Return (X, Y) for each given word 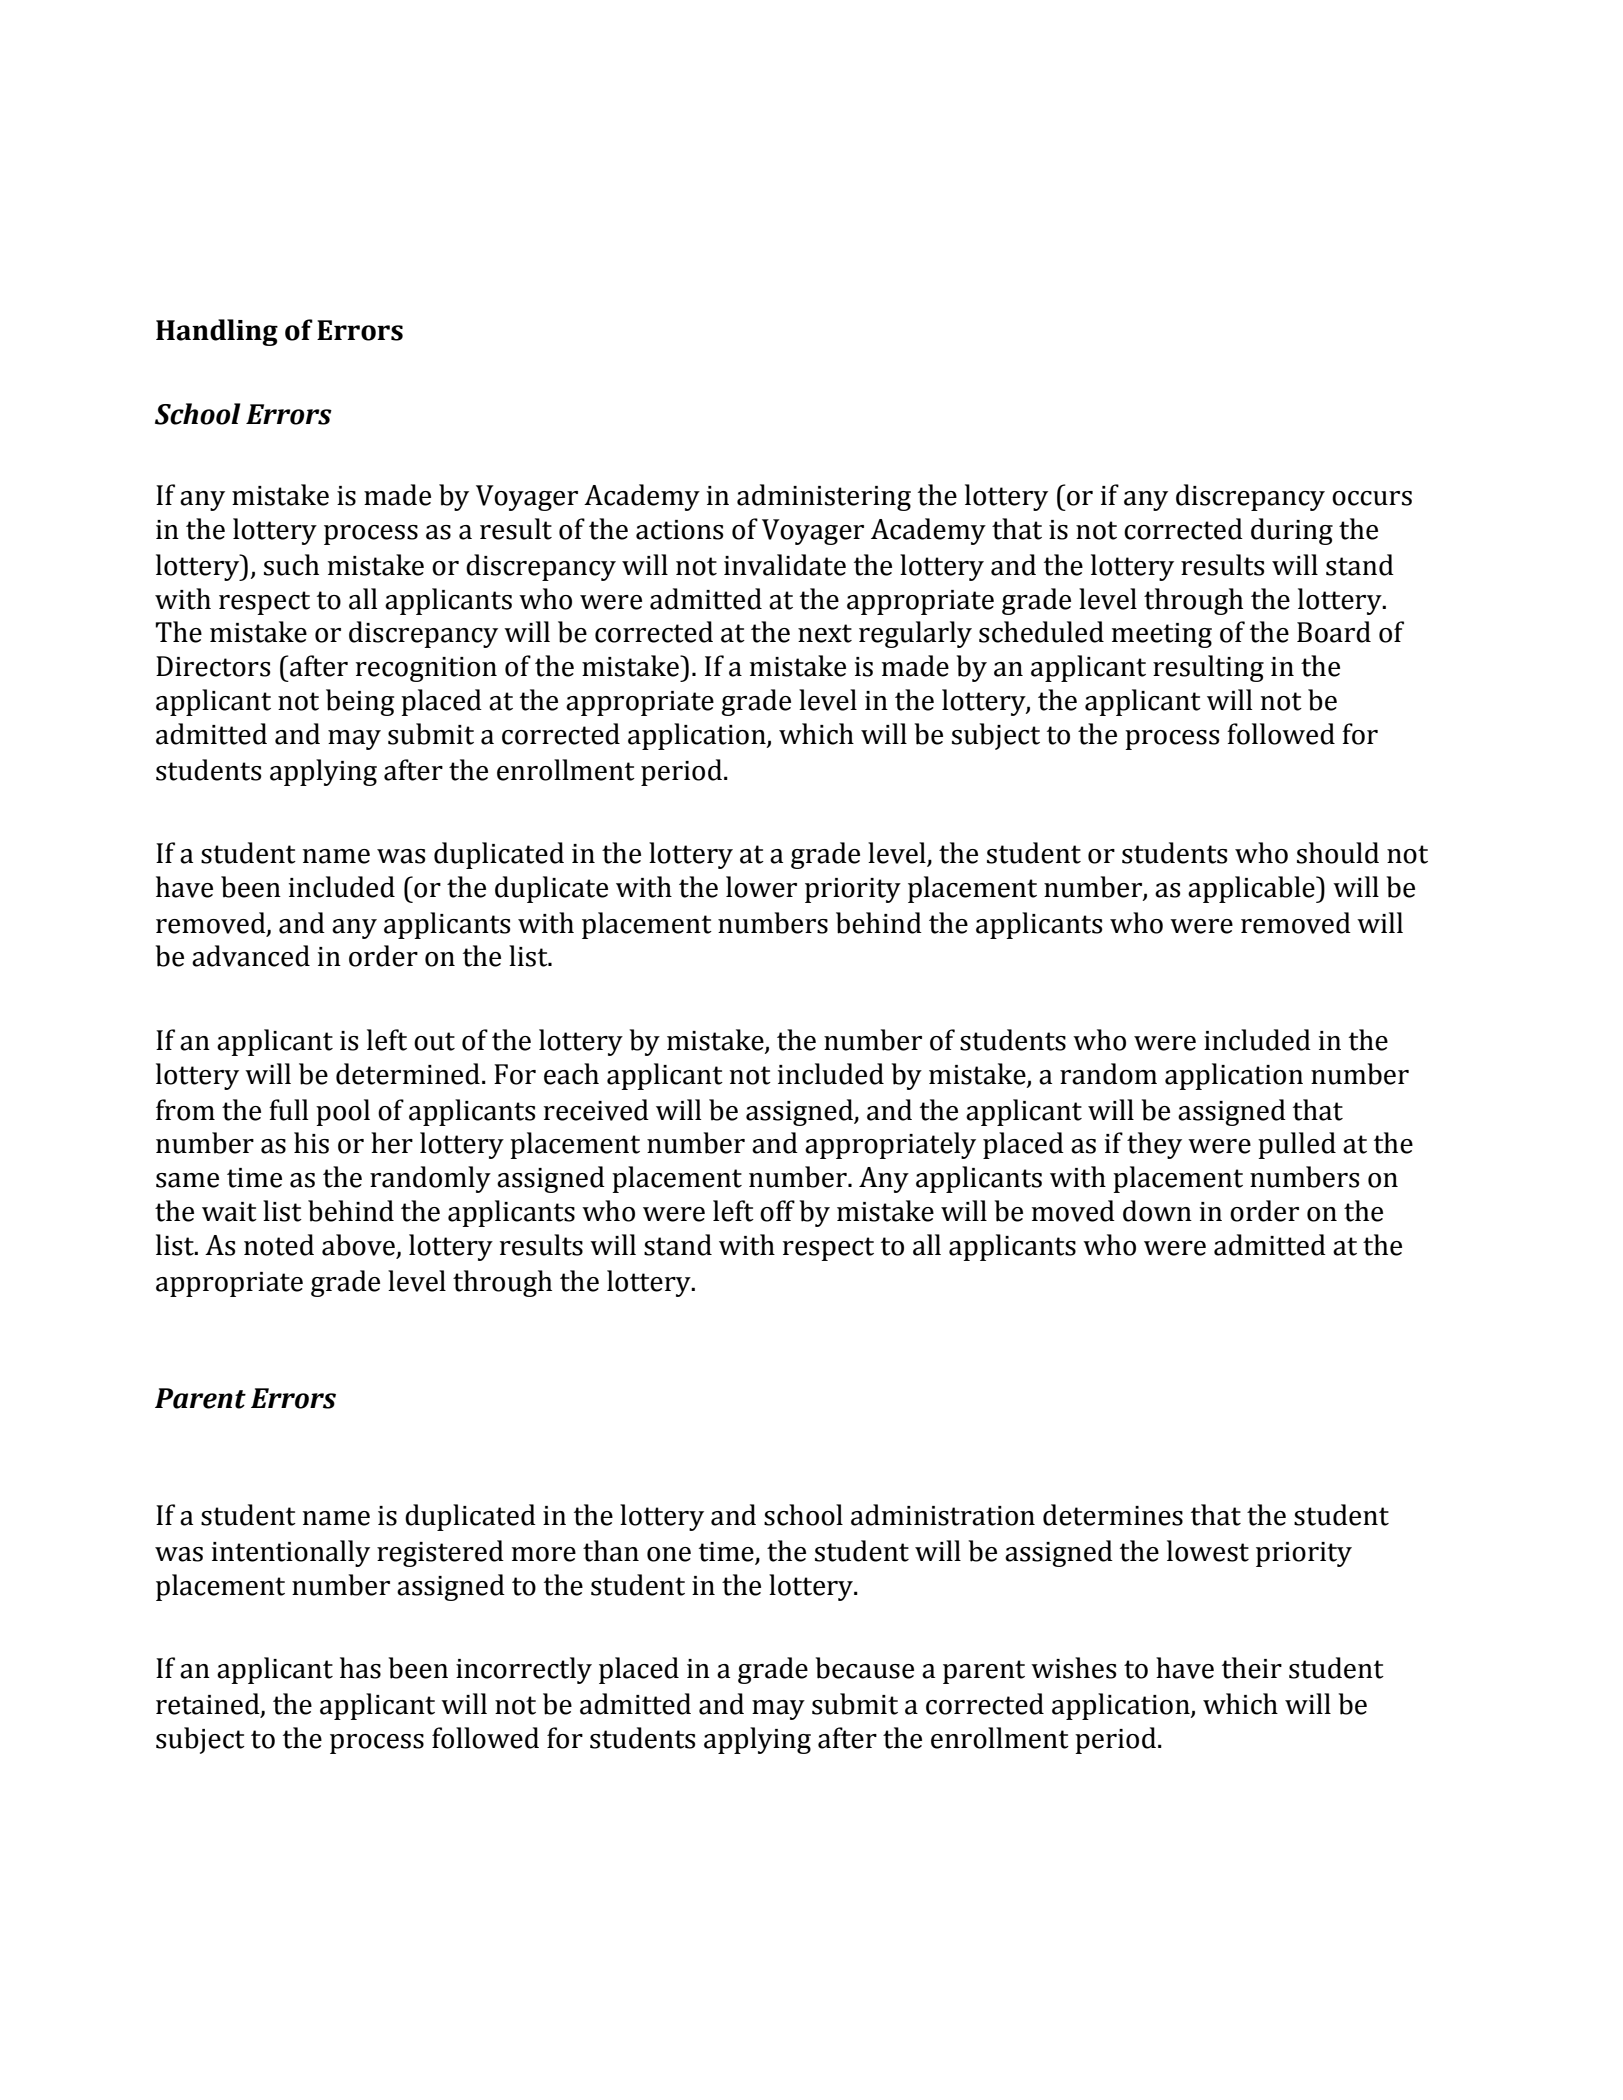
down (1157, 1211)
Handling (217, 332)
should (1338, 853)
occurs (1372, 498)
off (777, 1211)
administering (824, 497)
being (360, 702)
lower (761, 887)
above (358, 1245)
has (360, 1668)
